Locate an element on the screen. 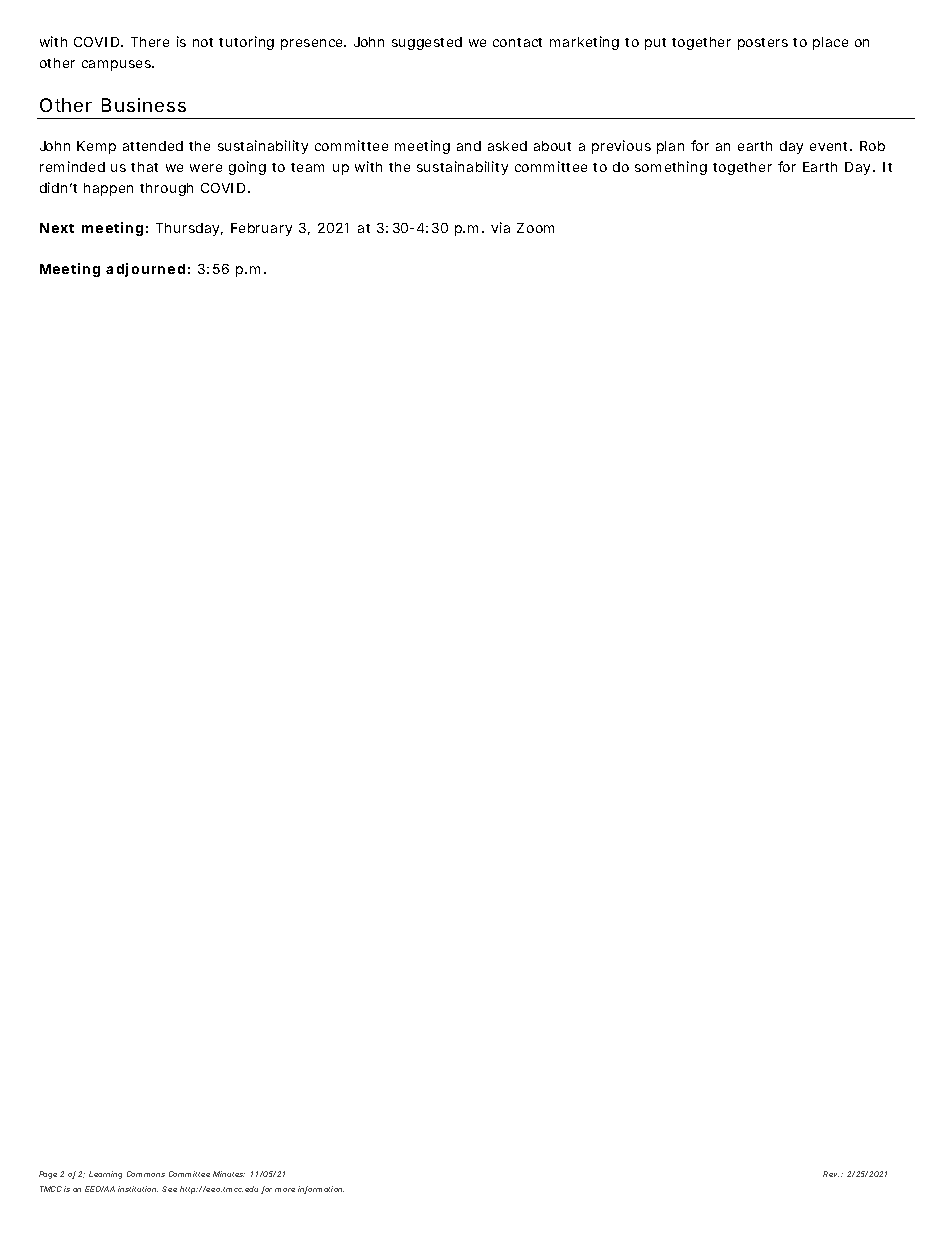  posters is located at coordinates (763, 44).
